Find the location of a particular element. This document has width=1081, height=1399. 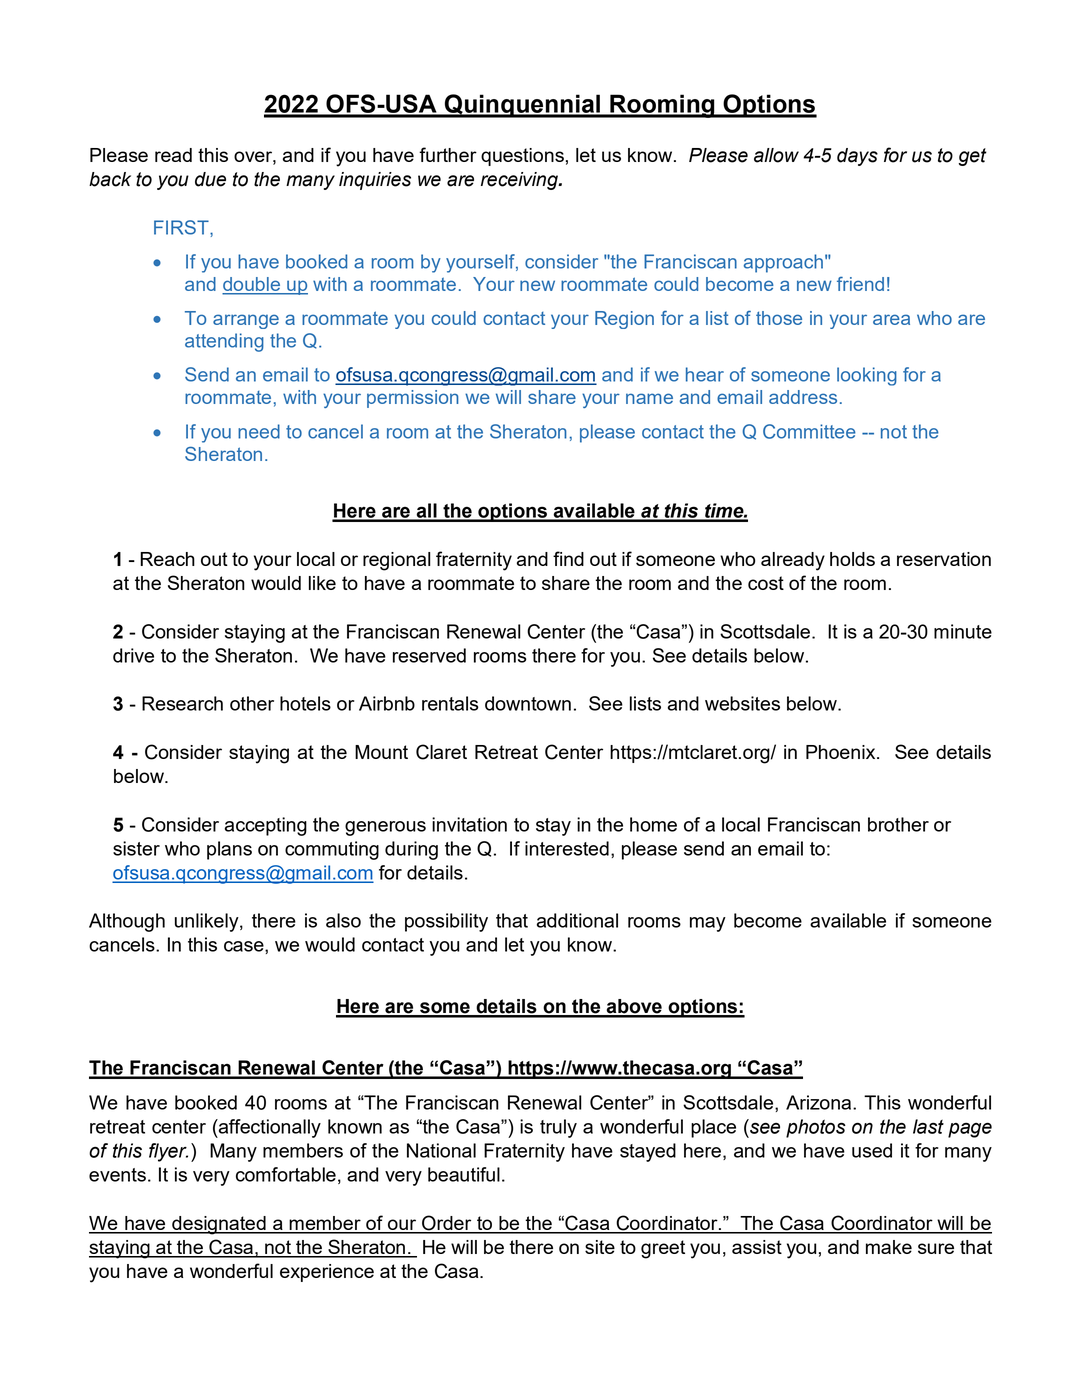

designated is located at coordinates (219, 1225).
